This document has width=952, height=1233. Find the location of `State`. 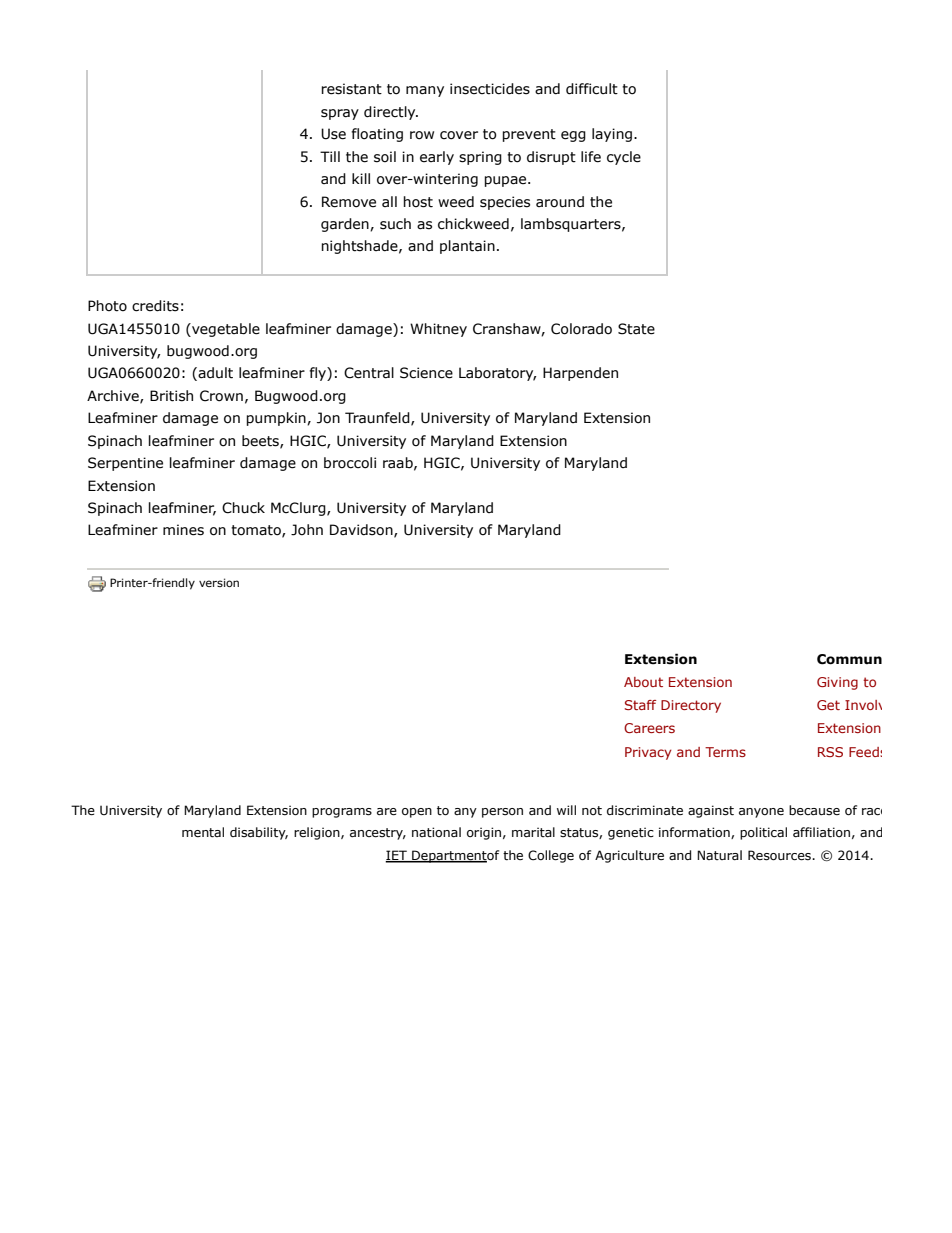

State is located at coordinates (636, 329).
